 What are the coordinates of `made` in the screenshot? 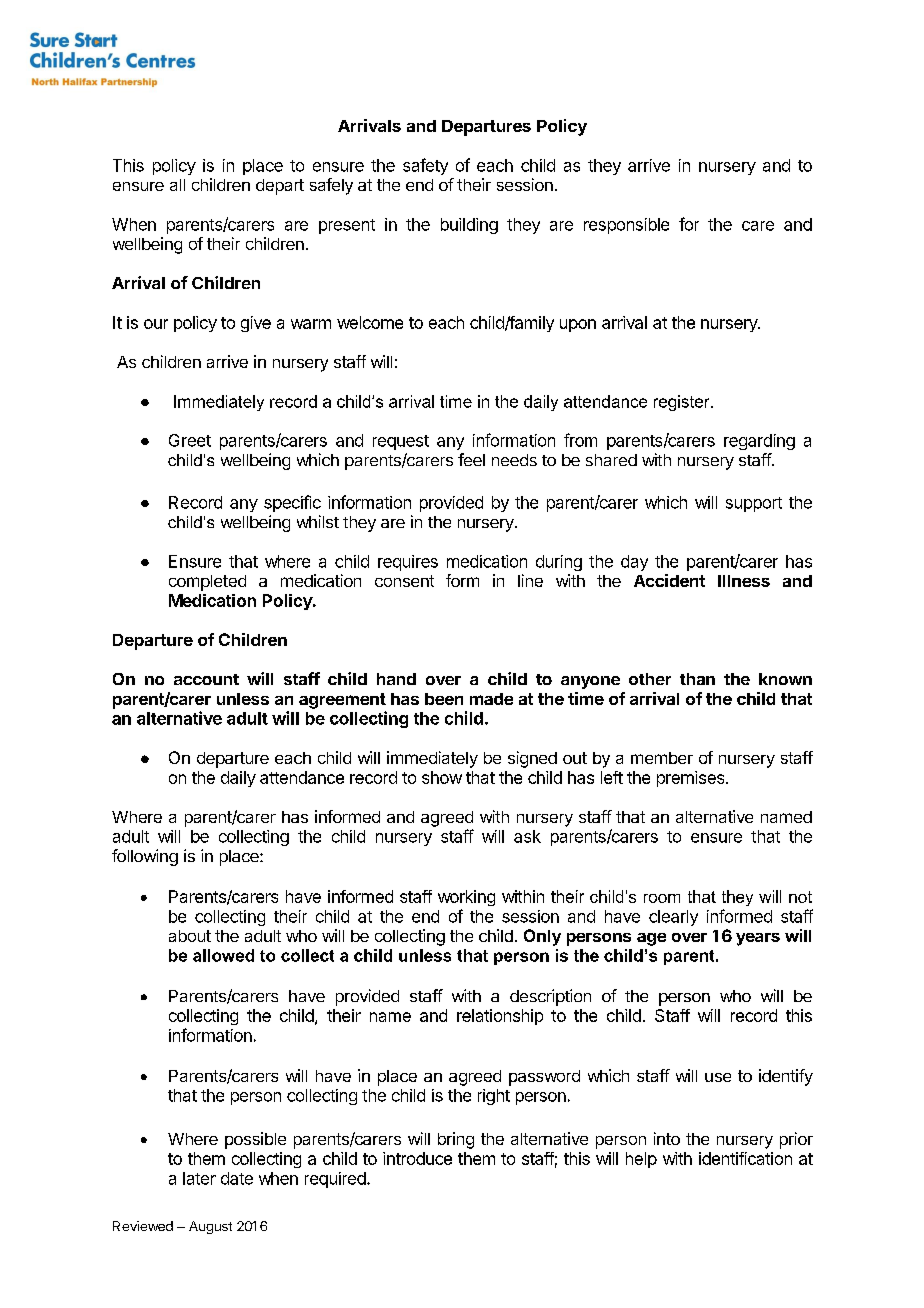 It's located at (491, 699).
